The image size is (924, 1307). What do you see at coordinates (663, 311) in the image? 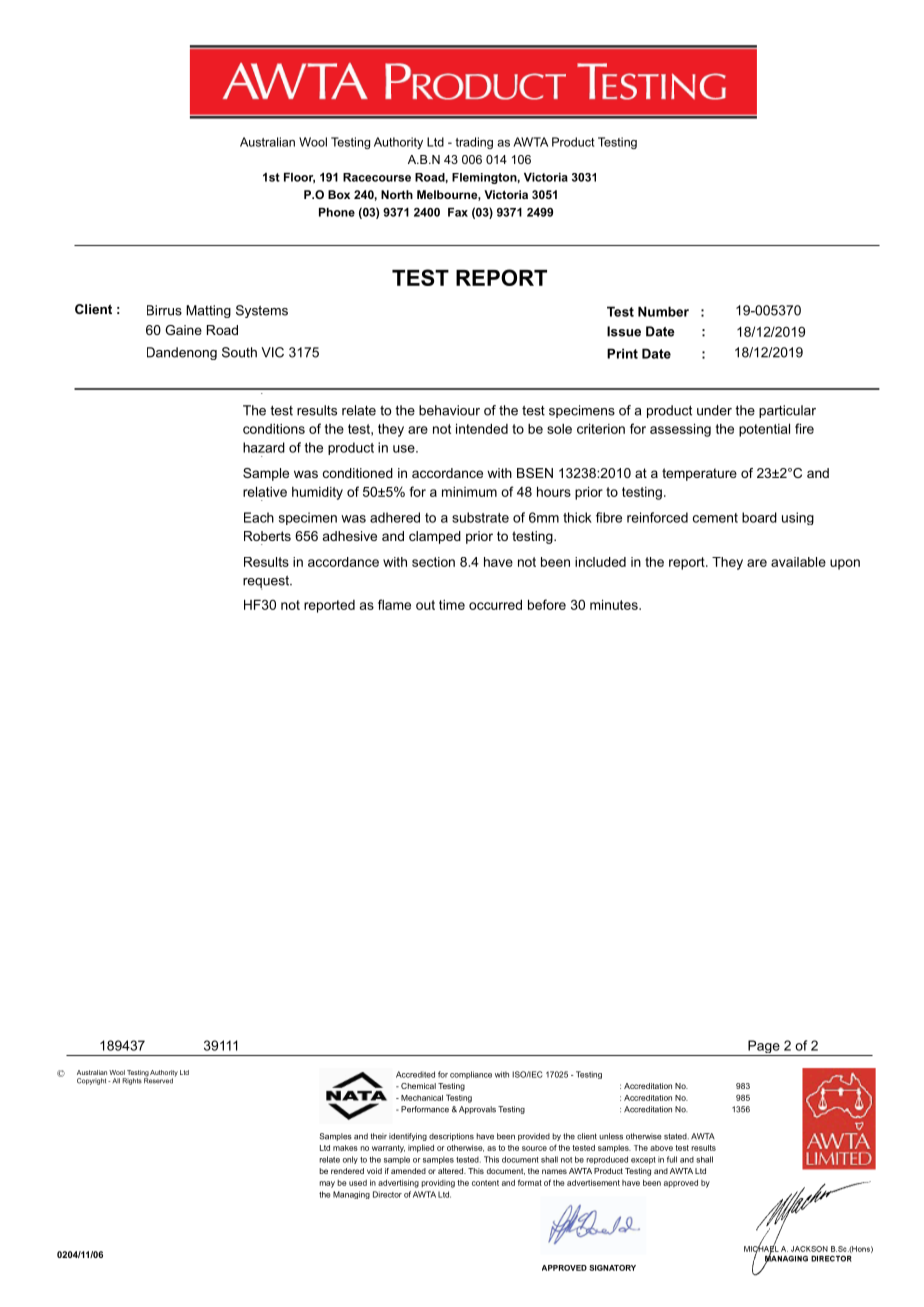
I see `Number` at bounding box center [663, 311].
